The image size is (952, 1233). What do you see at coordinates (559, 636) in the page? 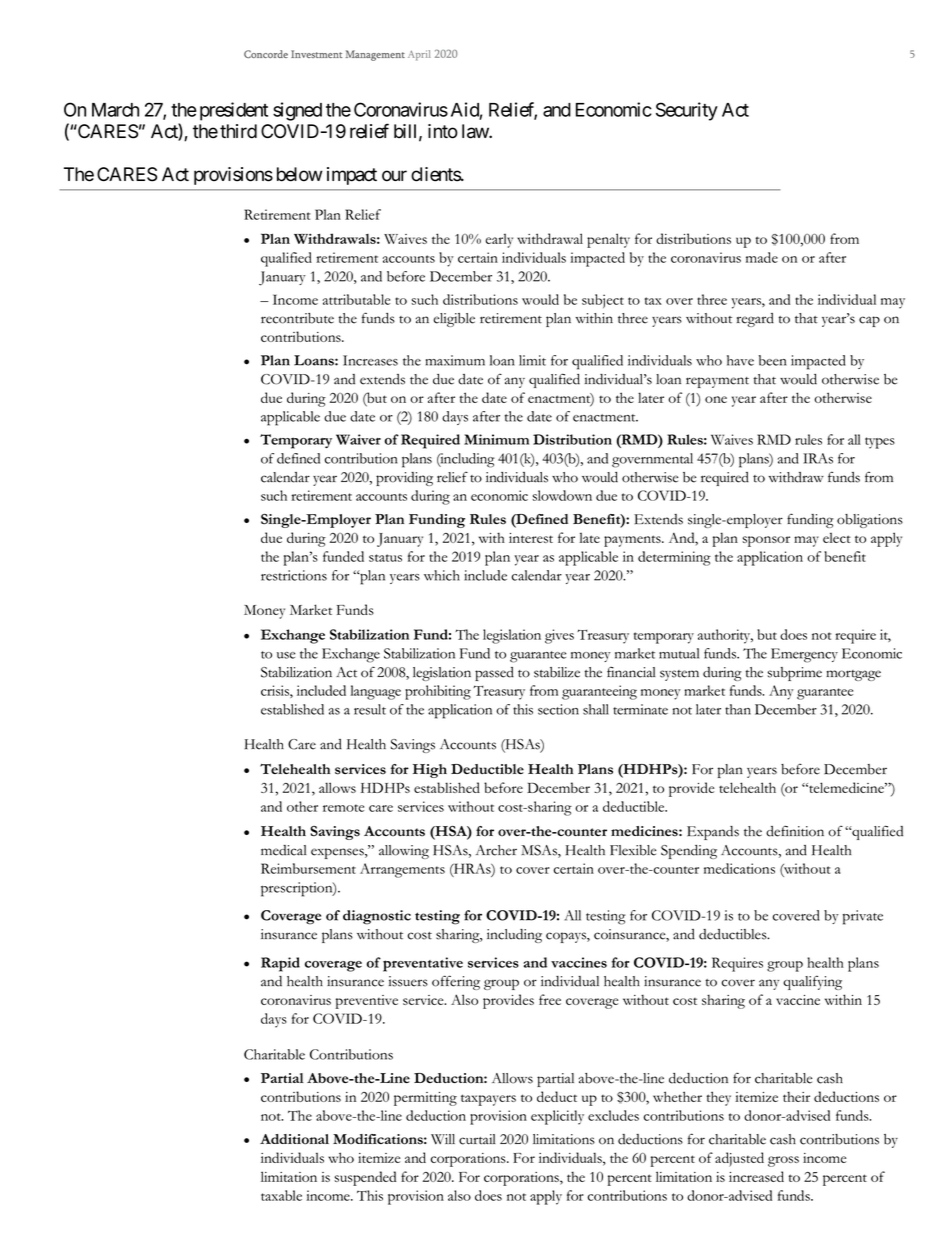
I see `gives` at bounding box center [559, 636].
